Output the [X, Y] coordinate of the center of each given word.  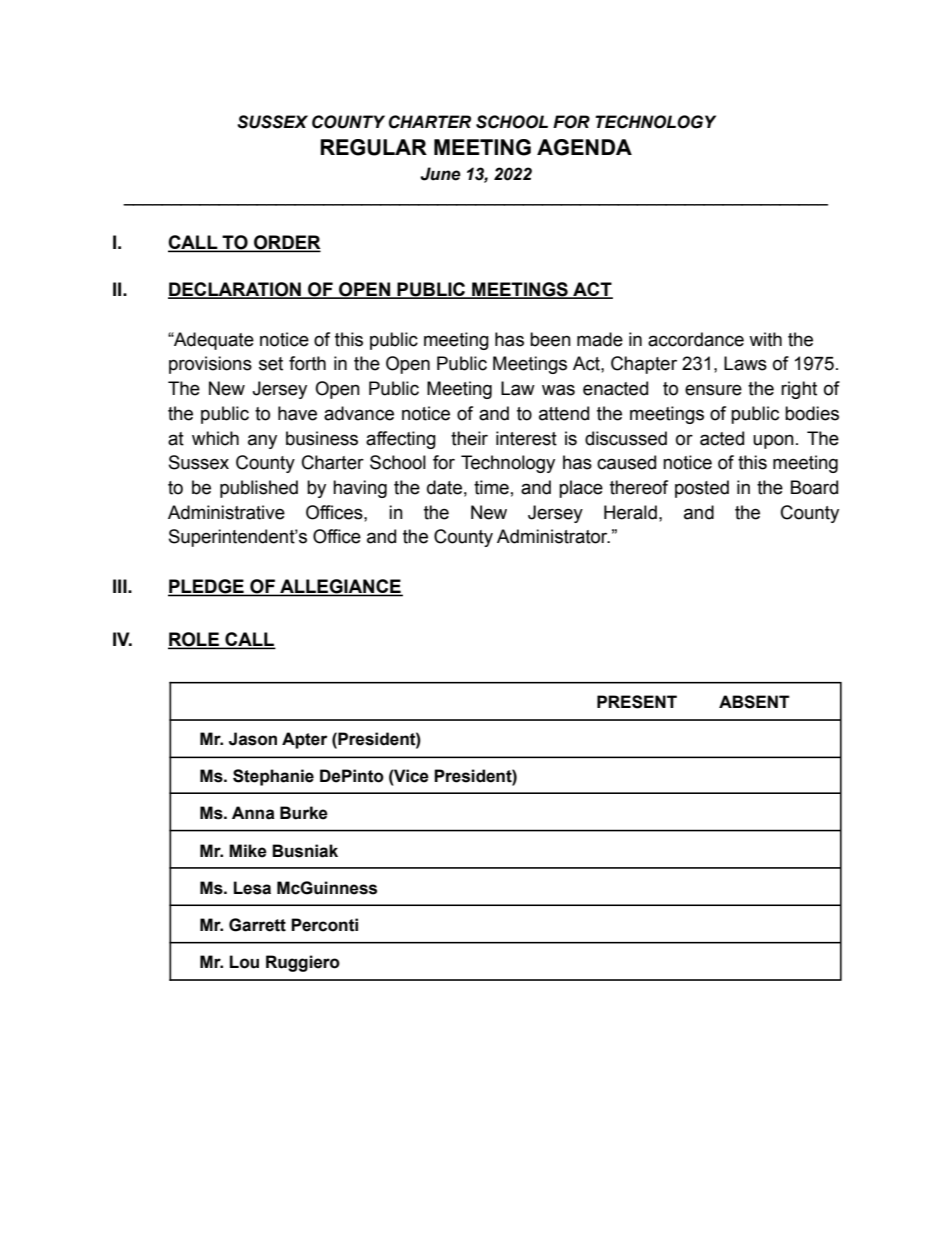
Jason [253, 739]
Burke [304, 813]
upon [773, 441]
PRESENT [637, 702]
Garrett [257, 925]
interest [526, 438]
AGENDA [584, 147]
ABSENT [754, 702]
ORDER [286, 243]
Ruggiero [303, 963]
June [440, 174]
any [262, 441]
